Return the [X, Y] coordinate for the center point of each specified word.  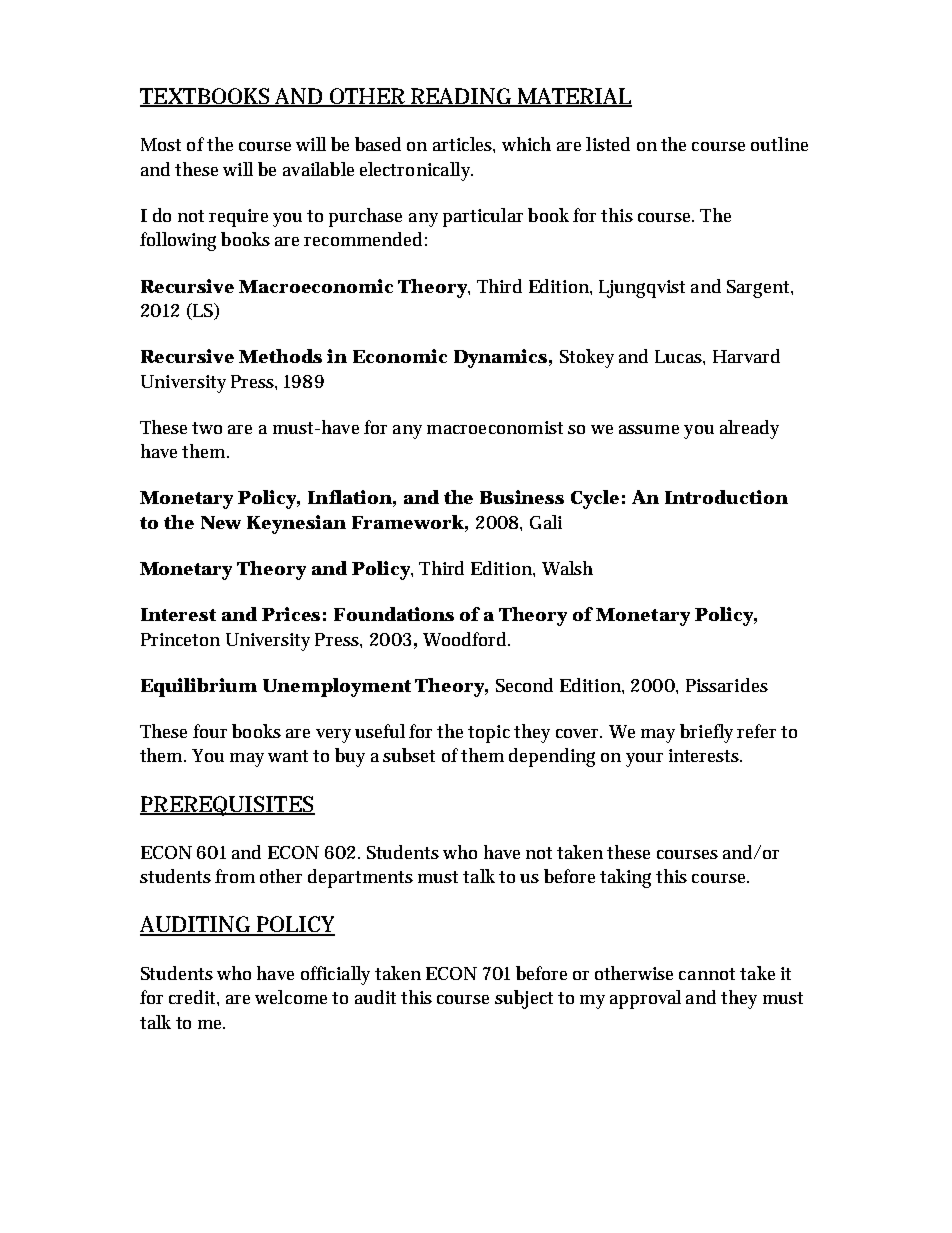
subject [524, 999]
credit [193, 997]
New [221, 522]
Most [161, 144]
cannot [707, 974]
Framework [408, 522]
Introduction [726, 497]
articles [463, 144]
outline [779, 144]
